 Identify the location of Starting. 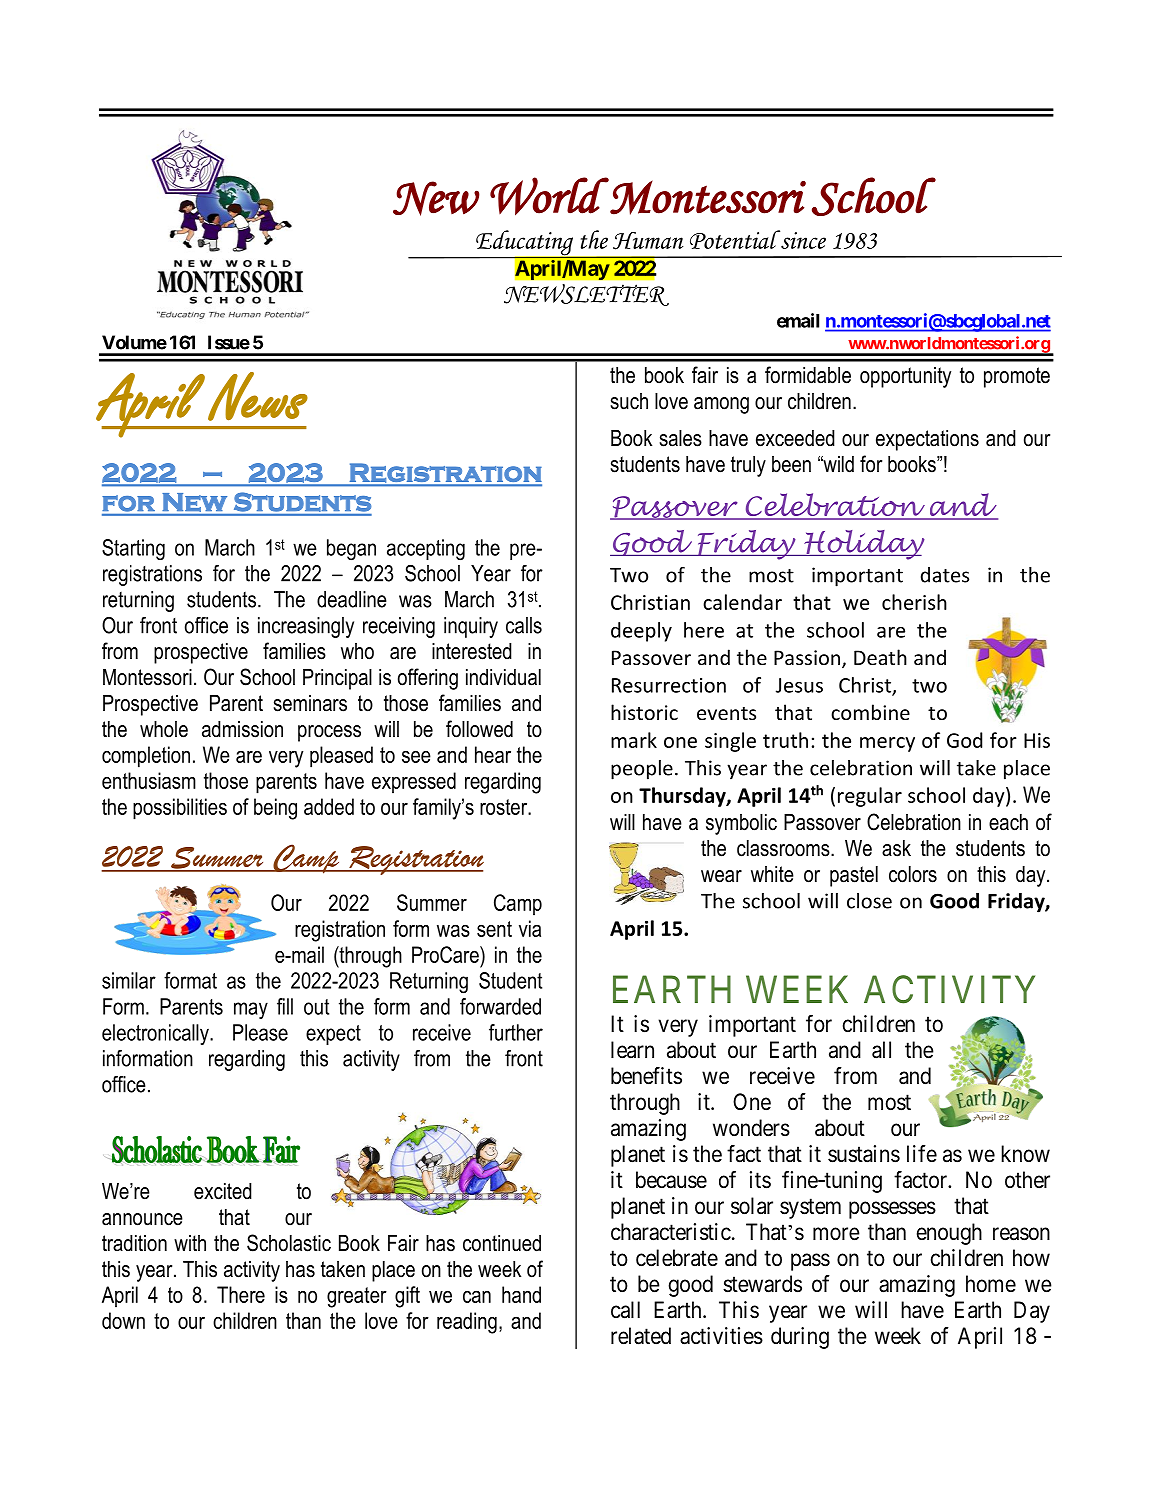
(133, 549).
